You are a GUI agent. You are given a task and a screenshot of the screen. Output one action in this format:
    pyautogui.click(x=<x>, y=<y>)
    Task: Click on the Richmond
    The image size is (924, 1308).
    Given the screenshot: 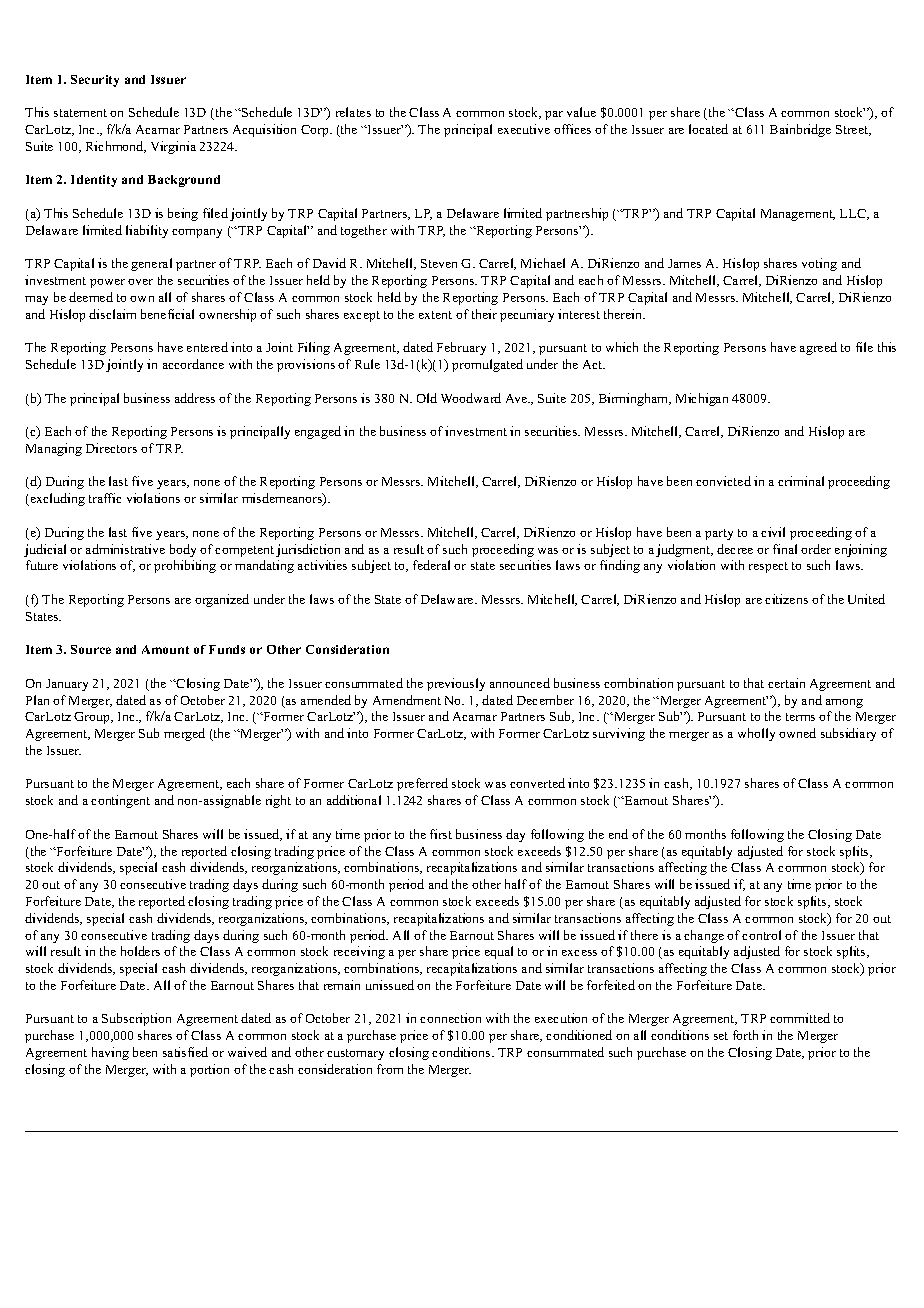 What is the action you would take?
    pyautogui.click(x=116, y=147)
